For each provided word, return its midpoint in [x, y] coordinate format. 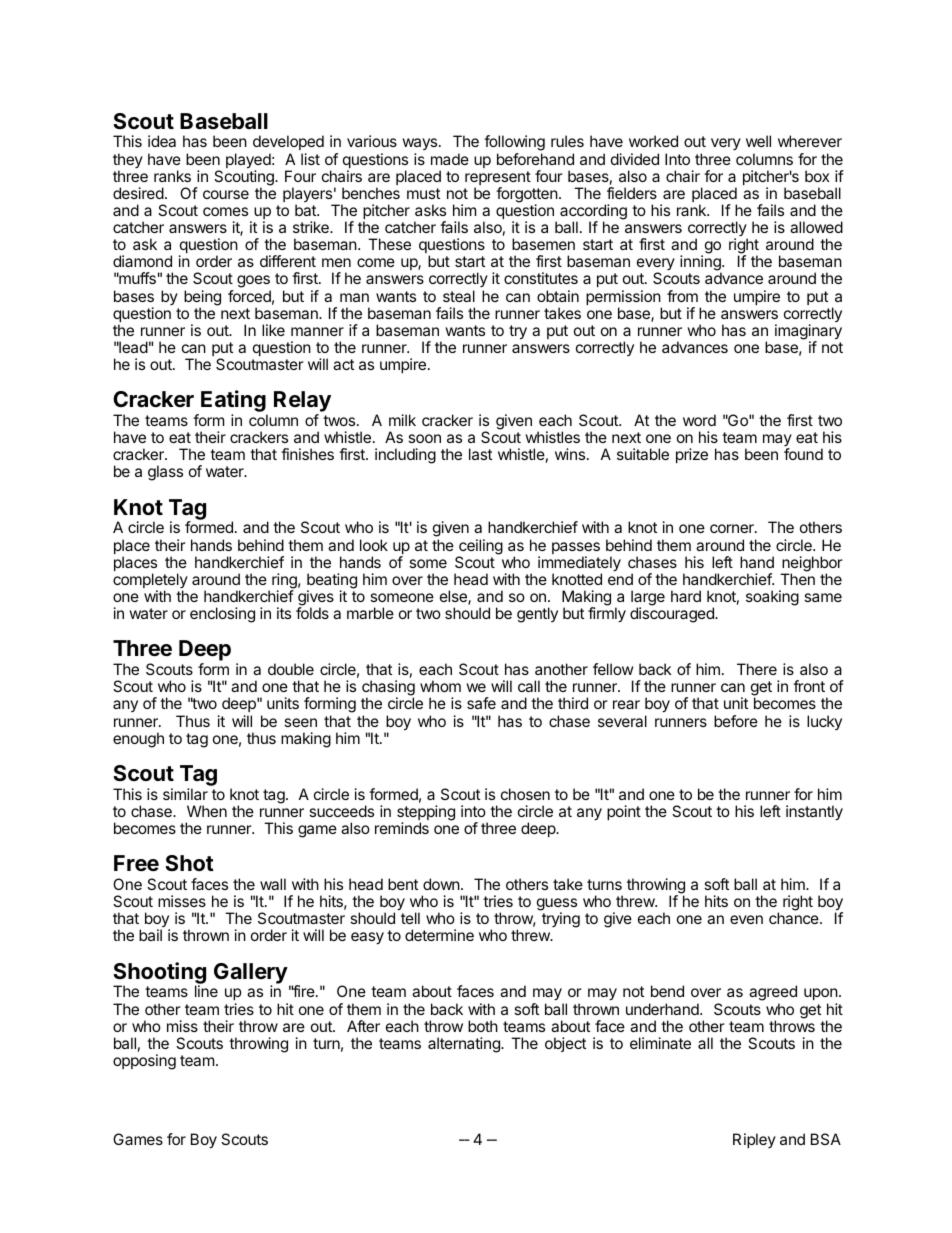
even [746, 919]
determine [439, 935]
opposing [144, 1062]
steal [459, 296]
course [226, 194]
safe [481, 703]
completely [150, 582]
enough [138, 740]
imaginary [808, 333]
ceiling [480, 548]
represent [498, 179]
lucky [824, 722]
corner [733, 528]
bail [150, 935]
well [758, 141]
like [273, 330]
